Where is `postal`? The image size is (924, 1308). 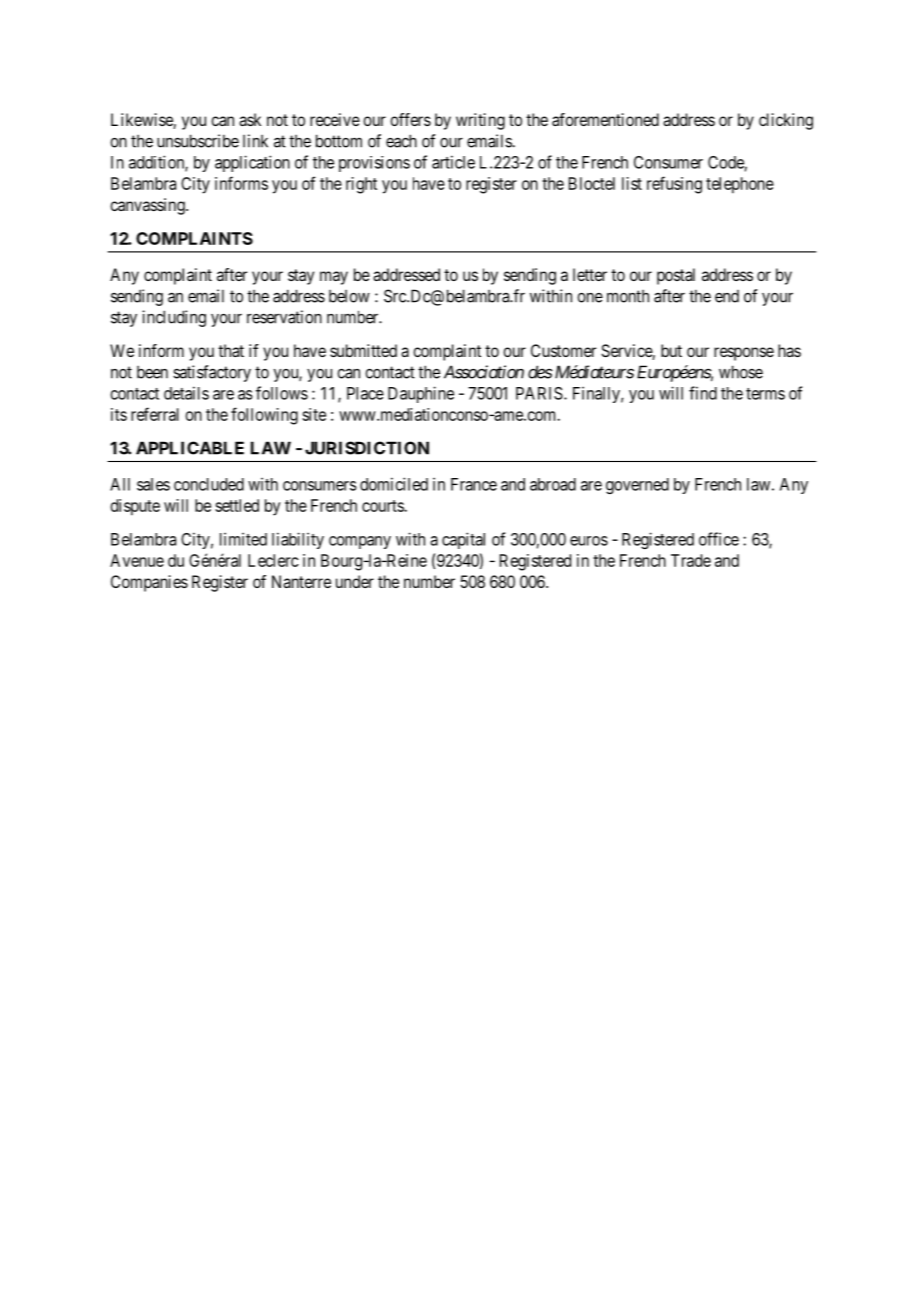
postal is located at coordinates (676, 276).
